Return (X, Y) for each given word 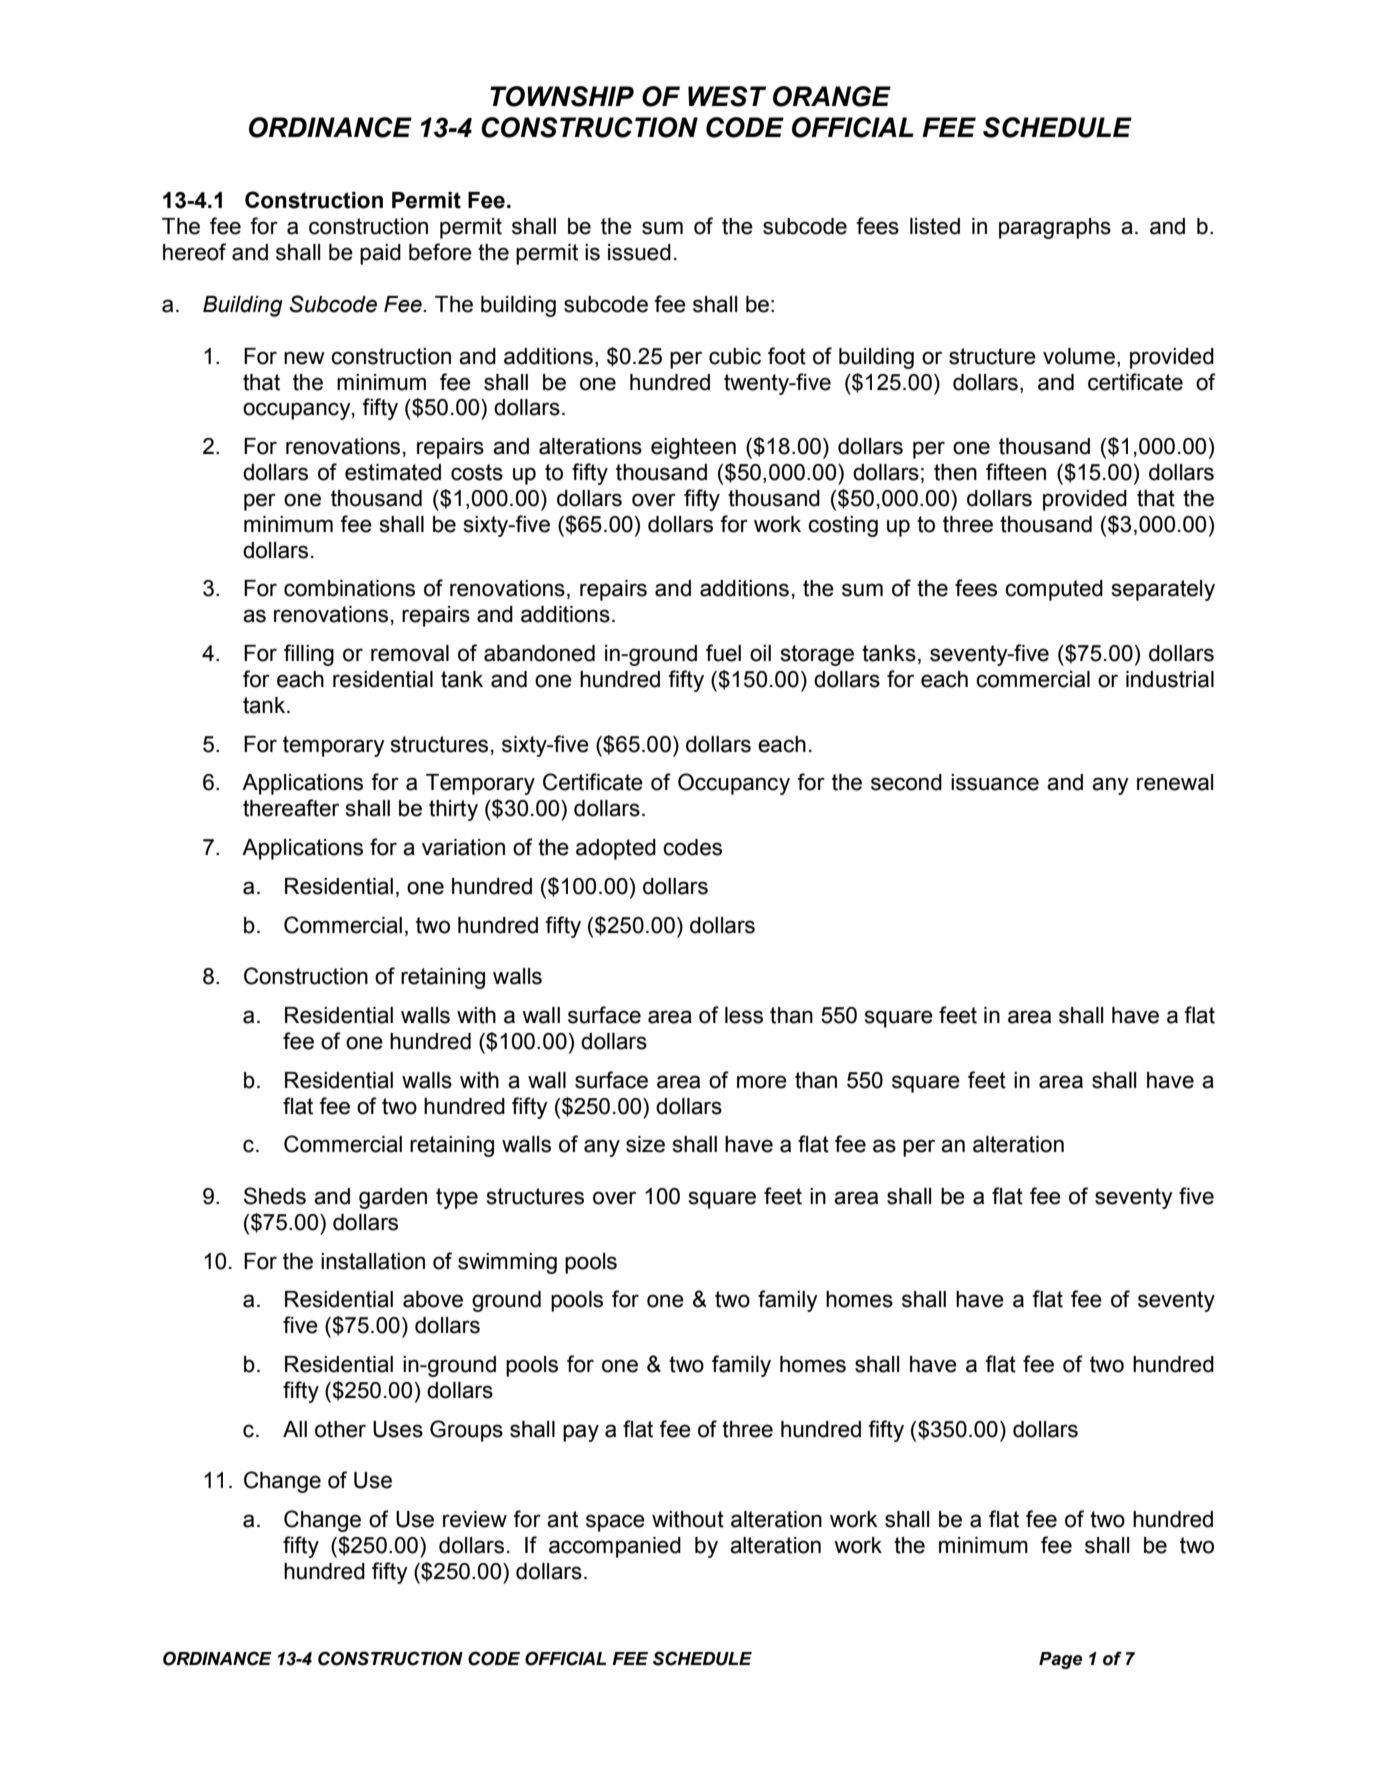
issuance (995, 782)
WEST (727, 96)
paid (380, 254)
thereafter (291, 808)
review (475, 1519)
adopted (616, 849)
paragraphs (1055, 228)
